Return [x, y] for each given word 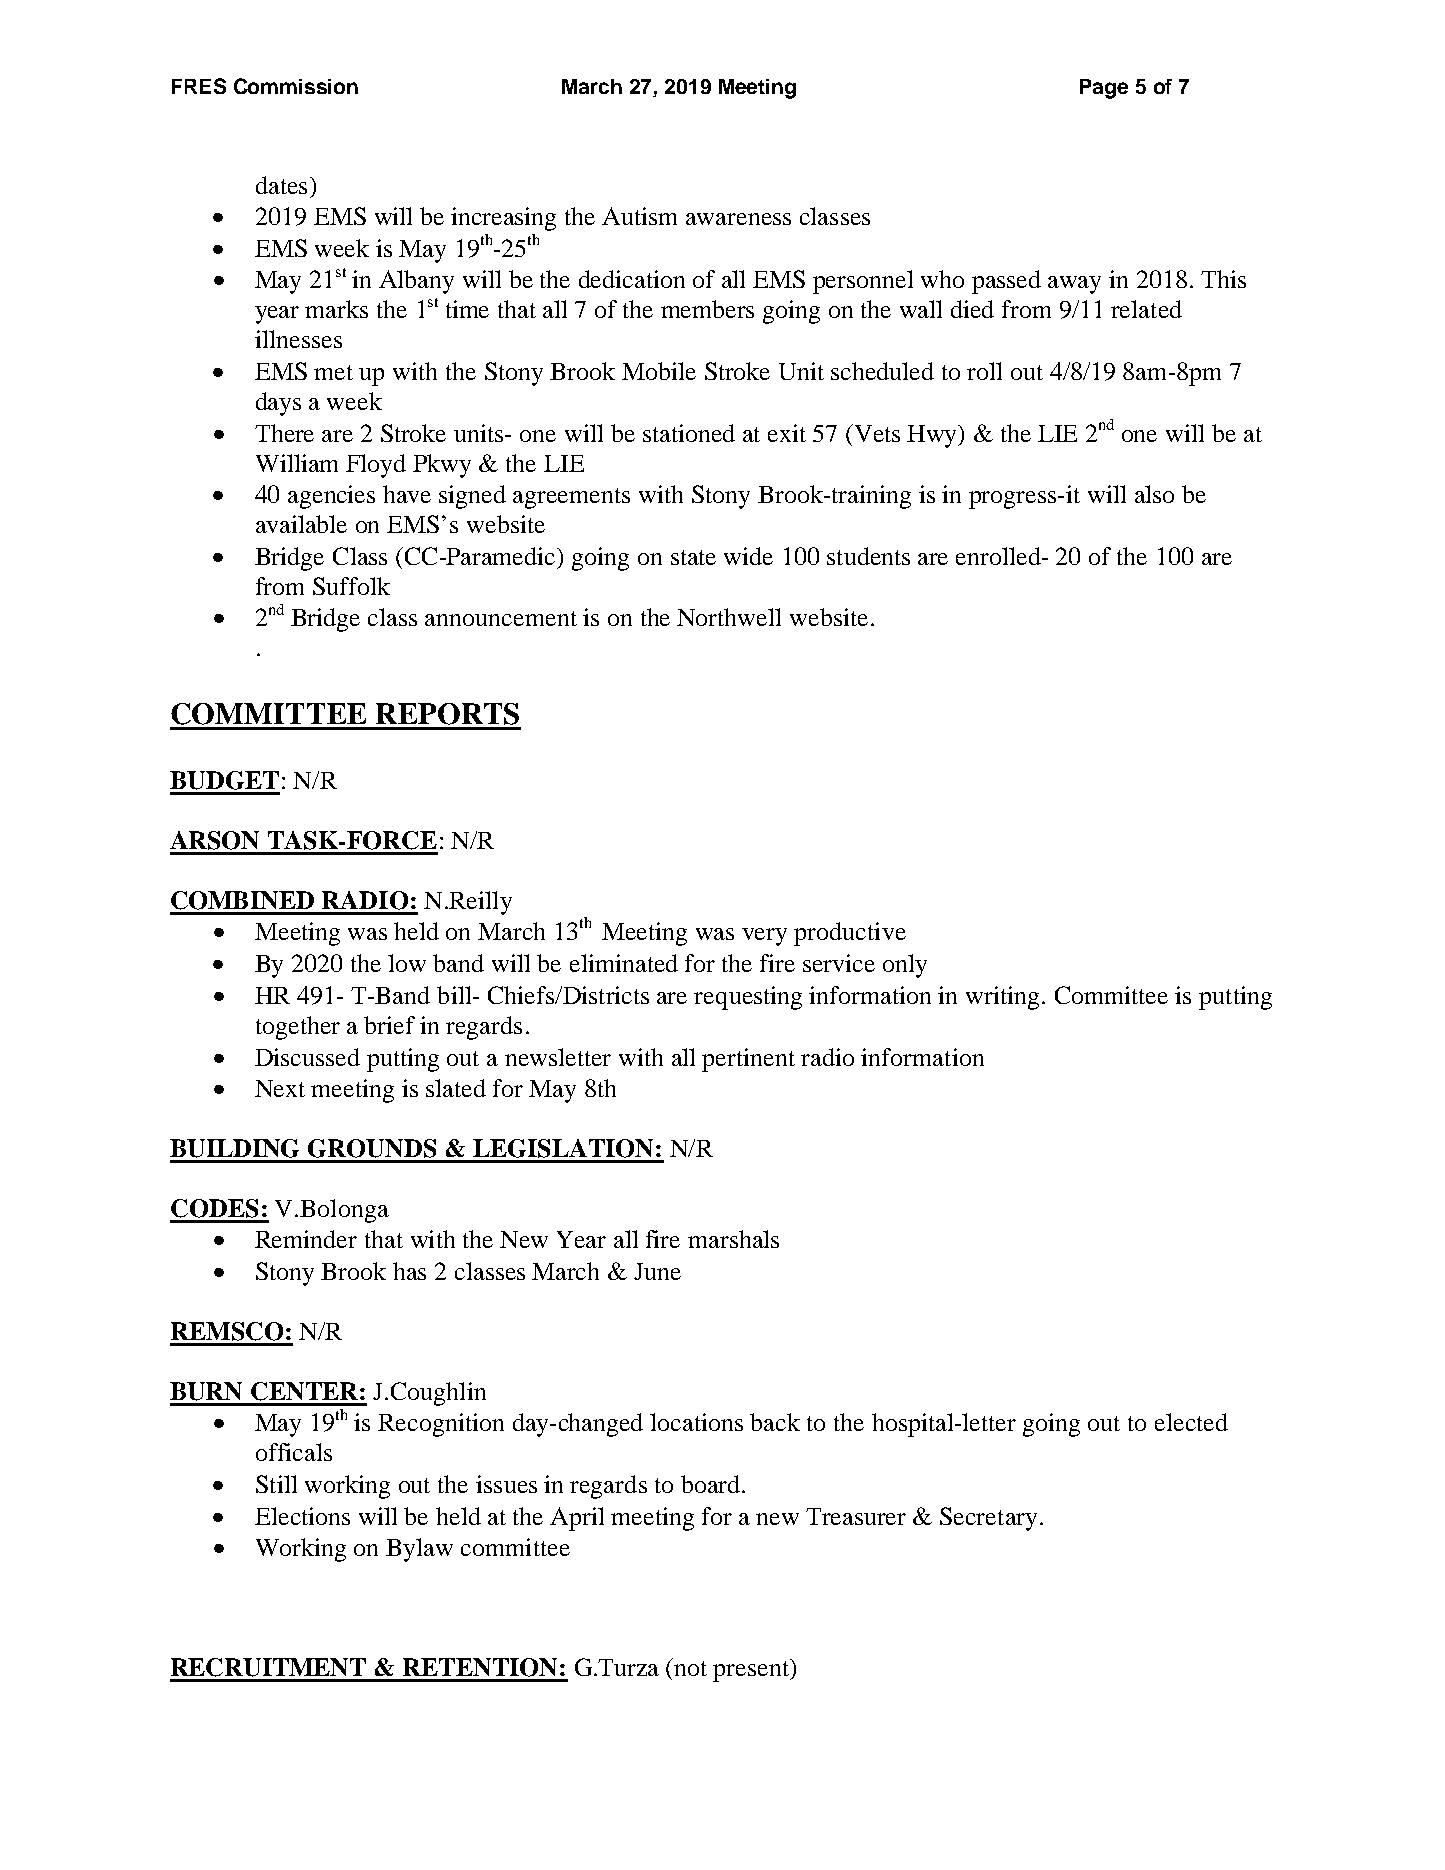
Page [1104, 89]
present [752, 1670]
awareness [738, 219]
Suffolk [351, 586]
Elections [302, 1516]
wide [748, 556]
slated [456, 1088]
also [1154, 494]
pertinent [748, 1060]
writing [1002, 998]
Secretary [988, 1519]
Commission [296, 86]
